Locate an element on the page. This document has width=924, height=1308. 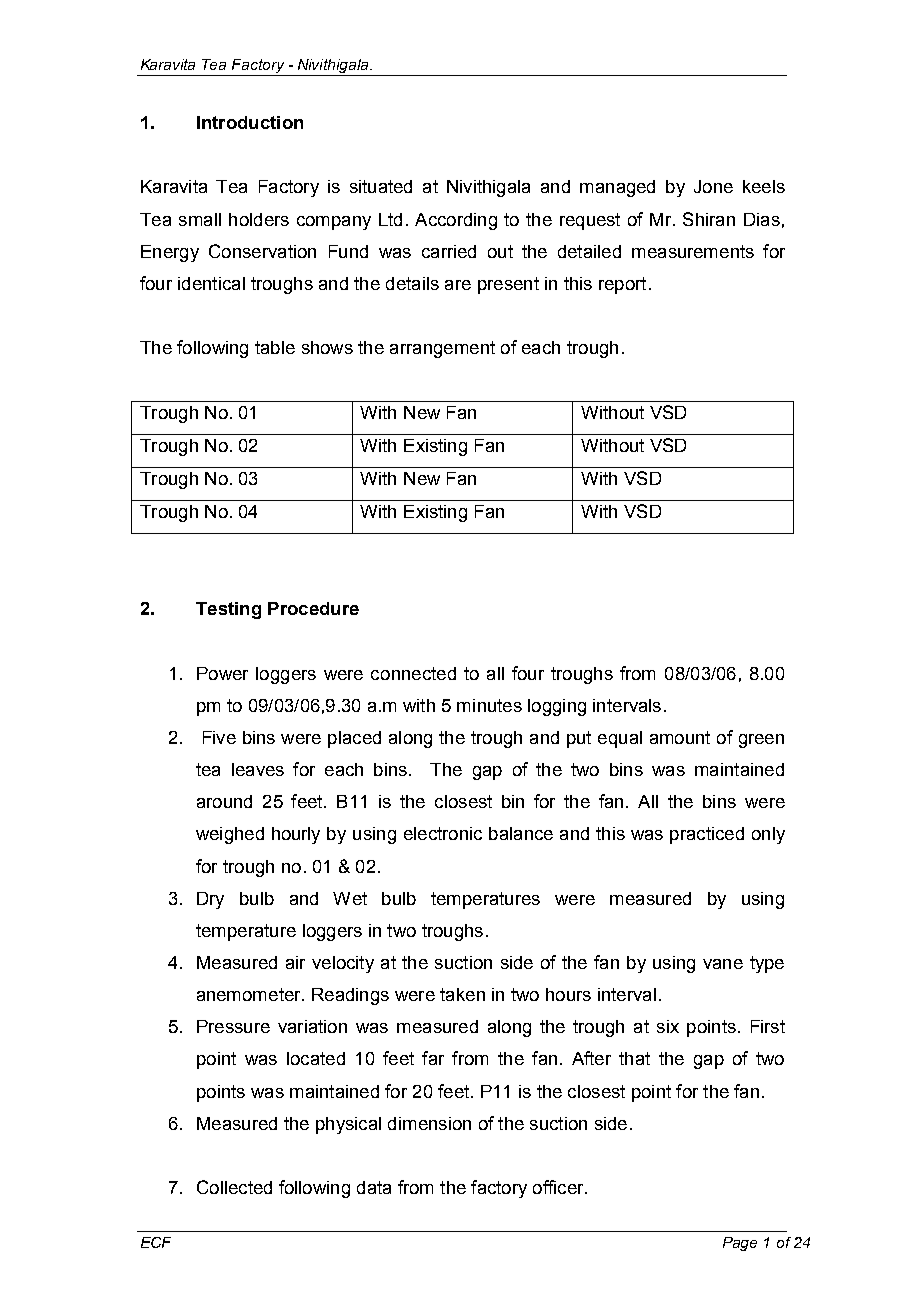
According is located at coordinates (456, 221).
